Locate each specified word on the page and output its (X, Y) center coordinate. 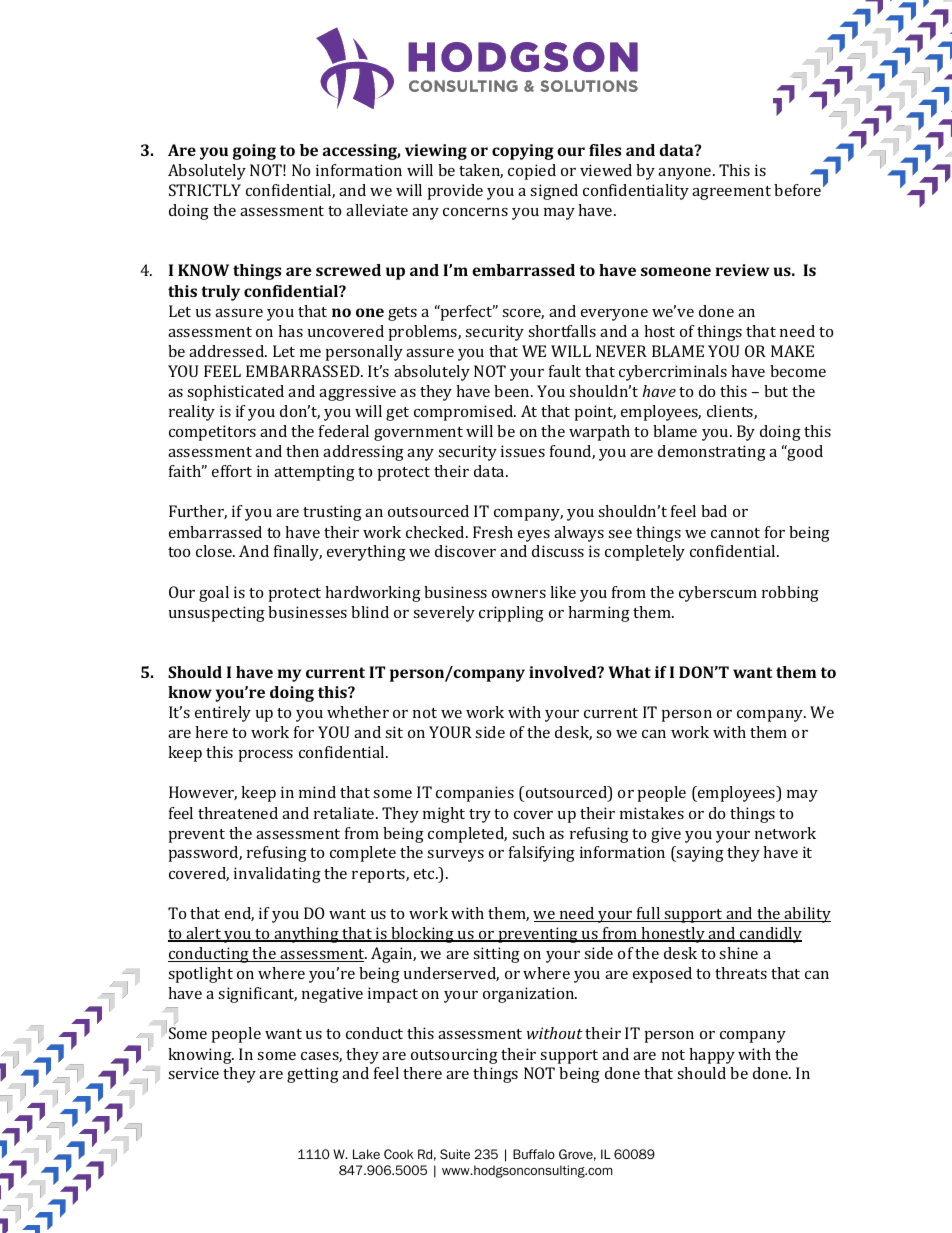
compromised (465, 413)
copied (532, 172)
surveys (455, 856)
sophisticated (235, 393)
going (254, 152)
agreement (731, 193)
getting (313, 1075)
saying (699, 854)
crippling (511, 614)
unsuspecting (217, 614)
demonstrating (712, 453)
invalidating (277, 875)
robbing (790, 594)
